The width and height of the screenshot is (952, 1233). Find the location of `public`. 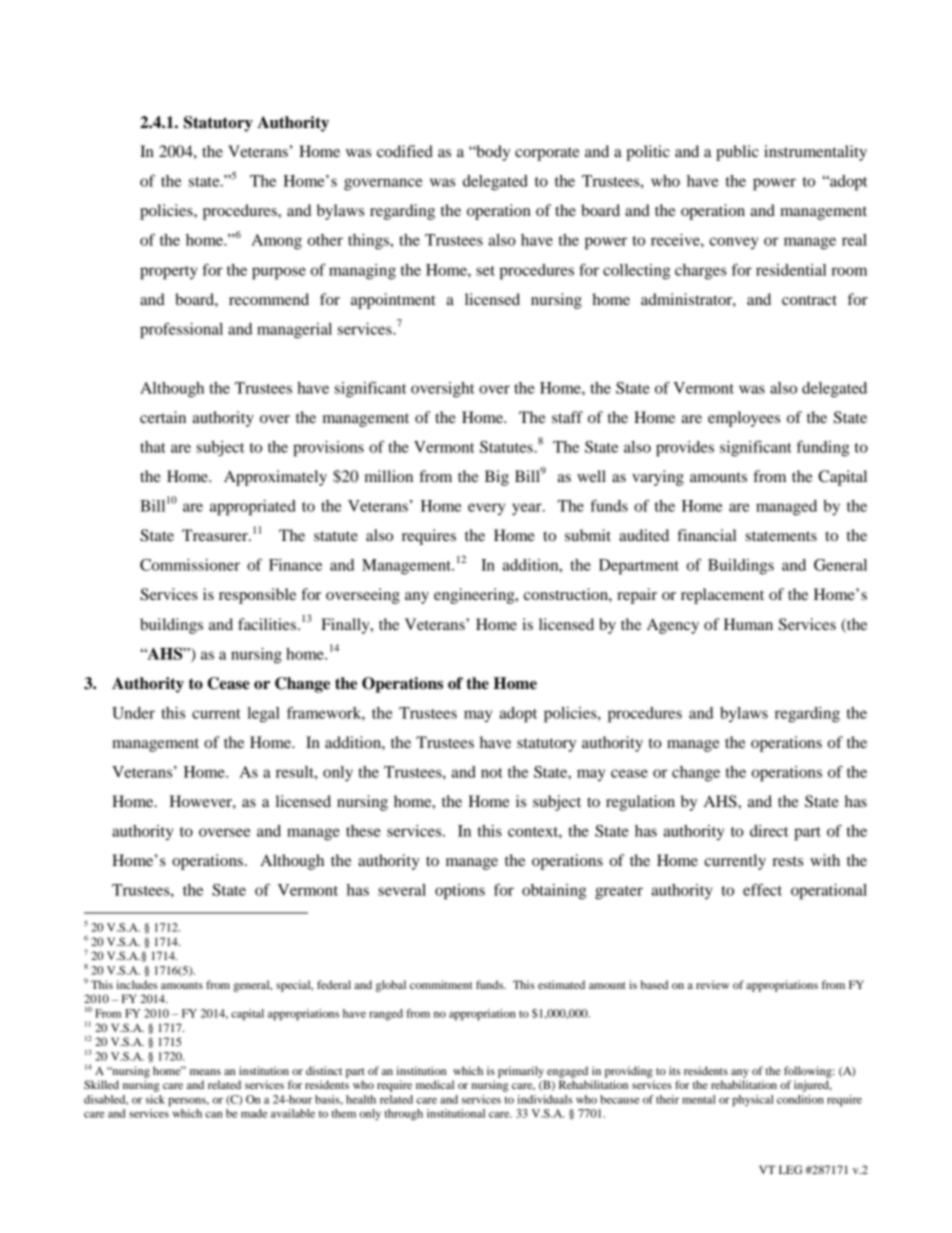

public is located at coordinates (737, 153).
